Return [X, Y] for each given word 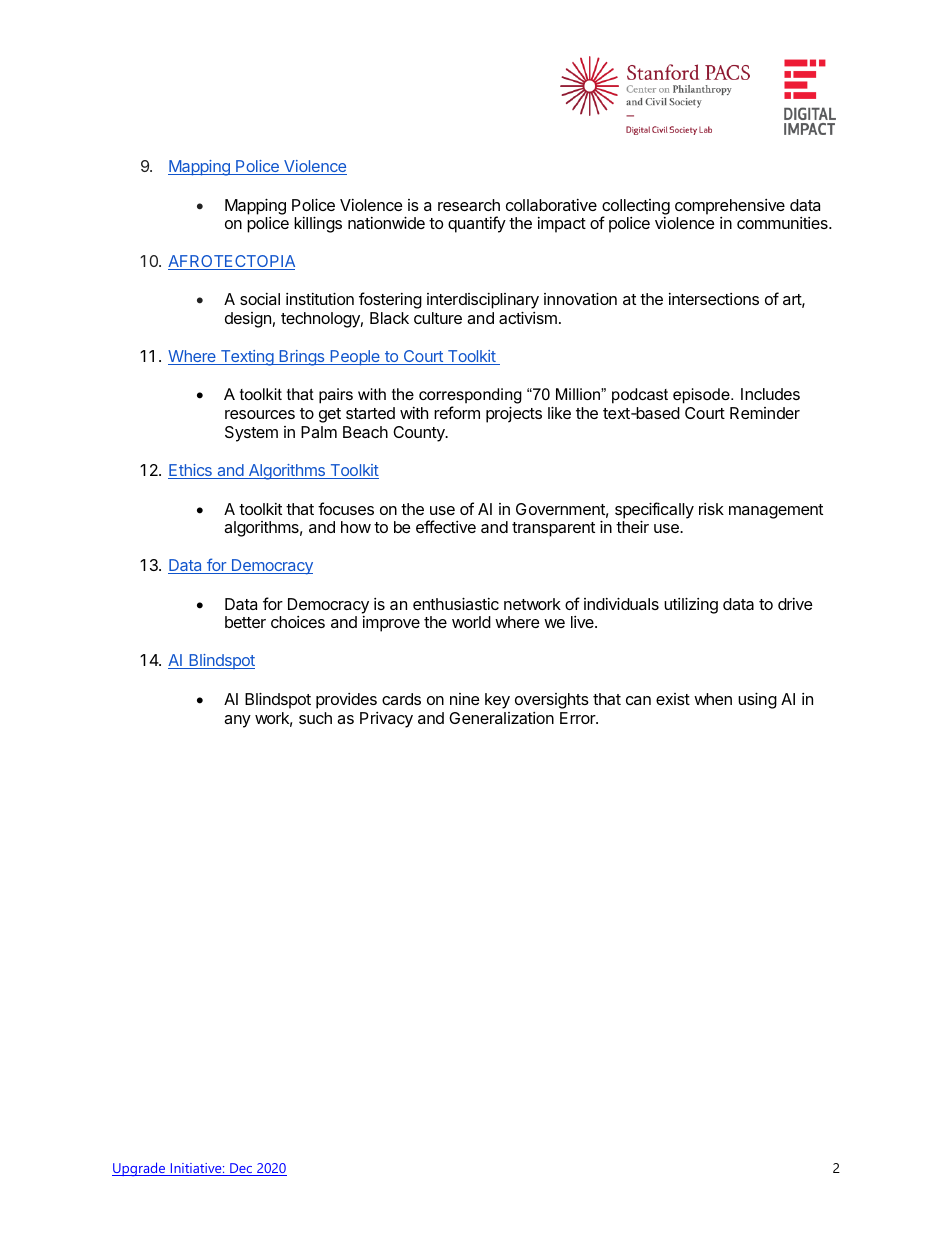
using [757, 700]
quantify [477, 224]
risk [711, 509]
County [420, 434]
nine [465, 699]
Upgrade [139, 1169]
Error [578, 718]
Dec [241, 1169]
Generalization [501, 718]
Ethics [191, 471]
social [260, 299]
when [713, 699]
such [315, 718]
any [237, 721]
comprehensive [730, 207]
